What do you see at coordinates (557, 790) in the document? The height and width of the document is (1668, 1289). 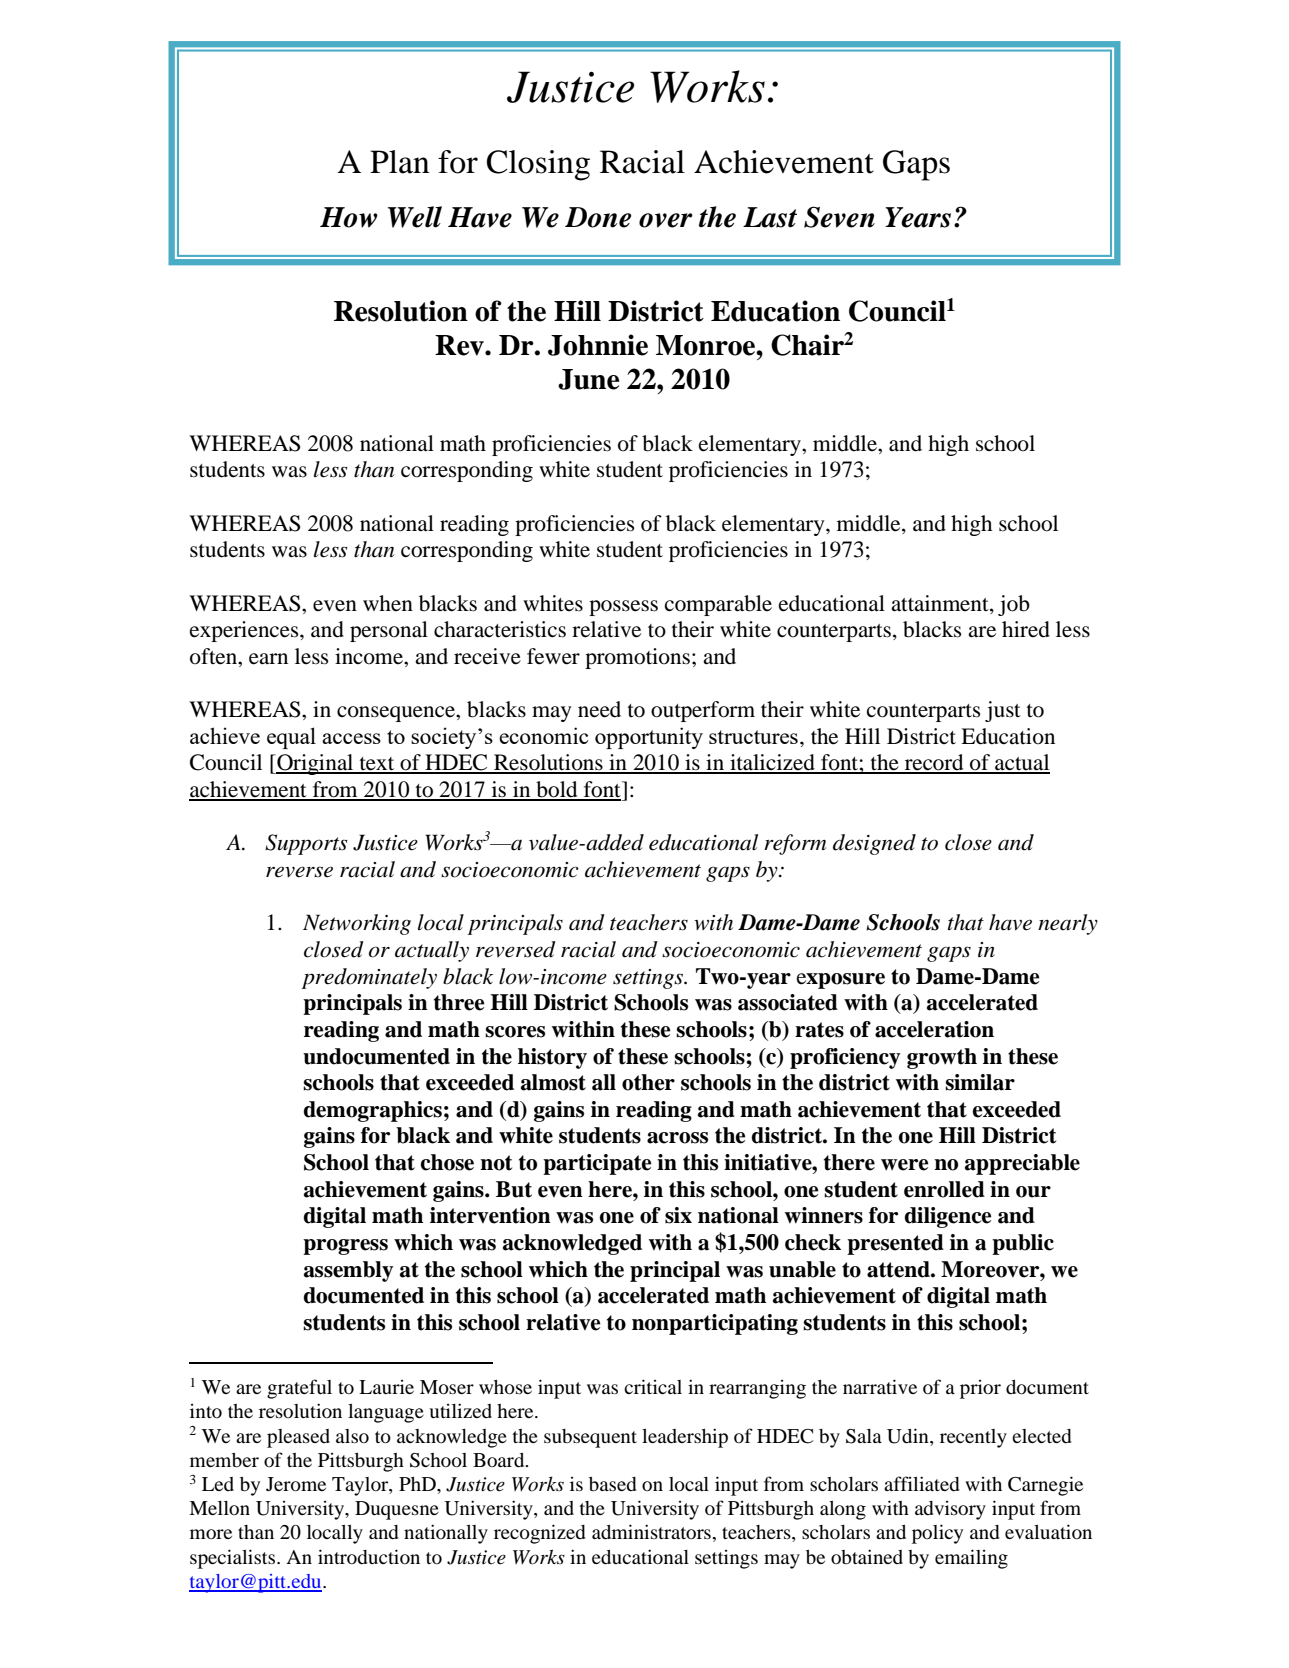 I see `bold` at bounding box center [557, 790].
